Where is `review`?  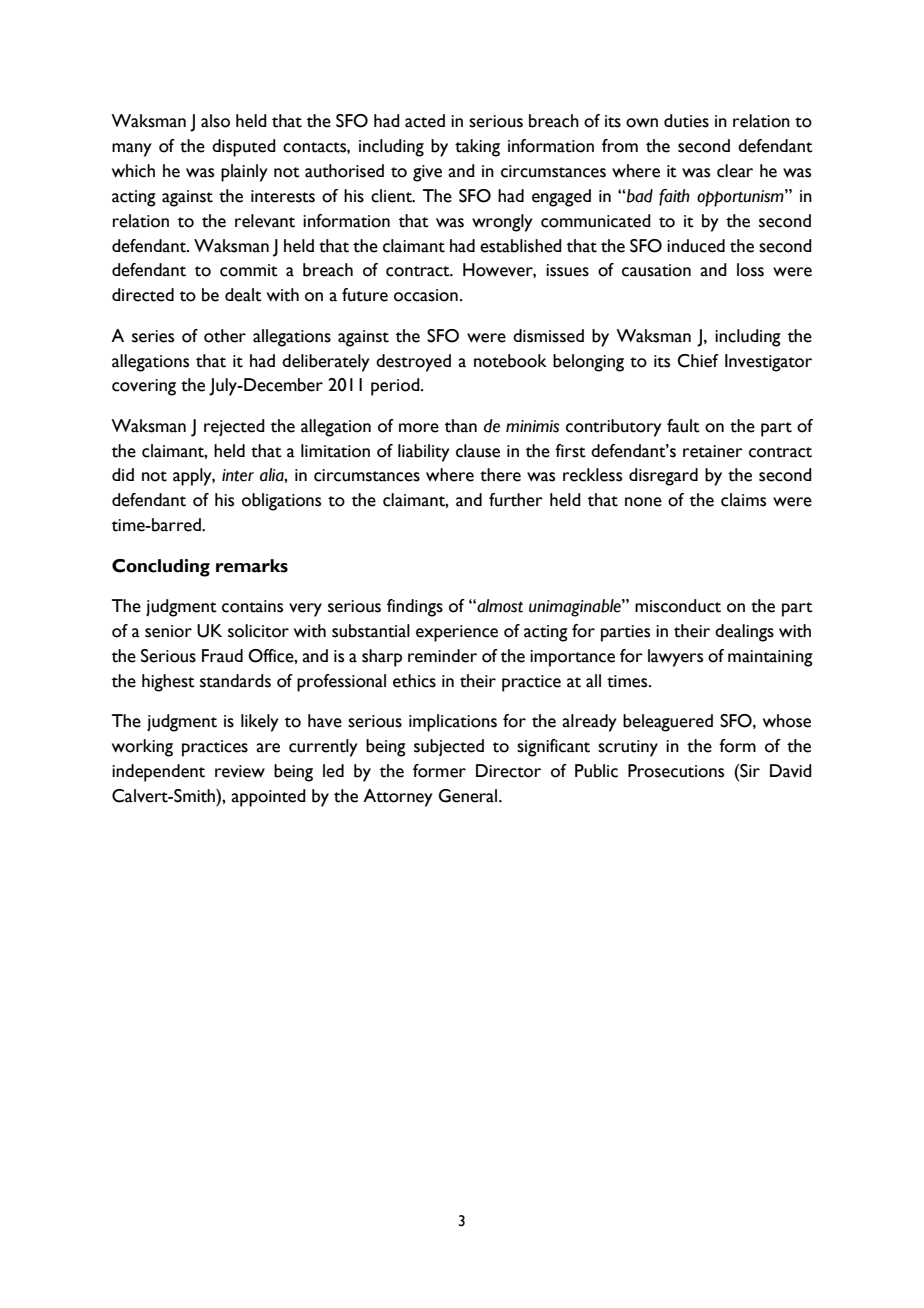
review is located at coordinates (240, 771).
